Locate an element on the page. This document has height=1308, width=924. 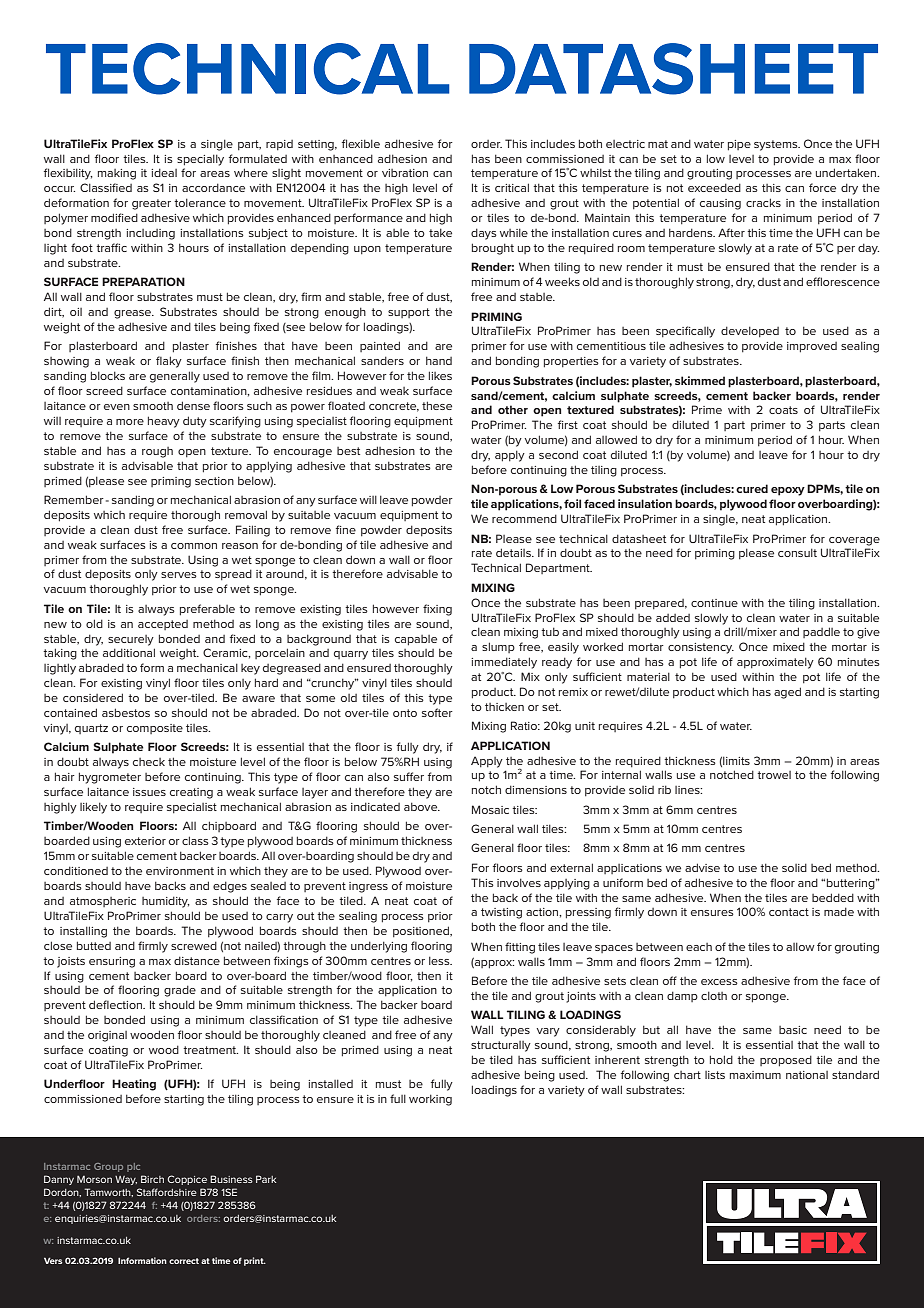
critical is located at coordinates (512, 187).
